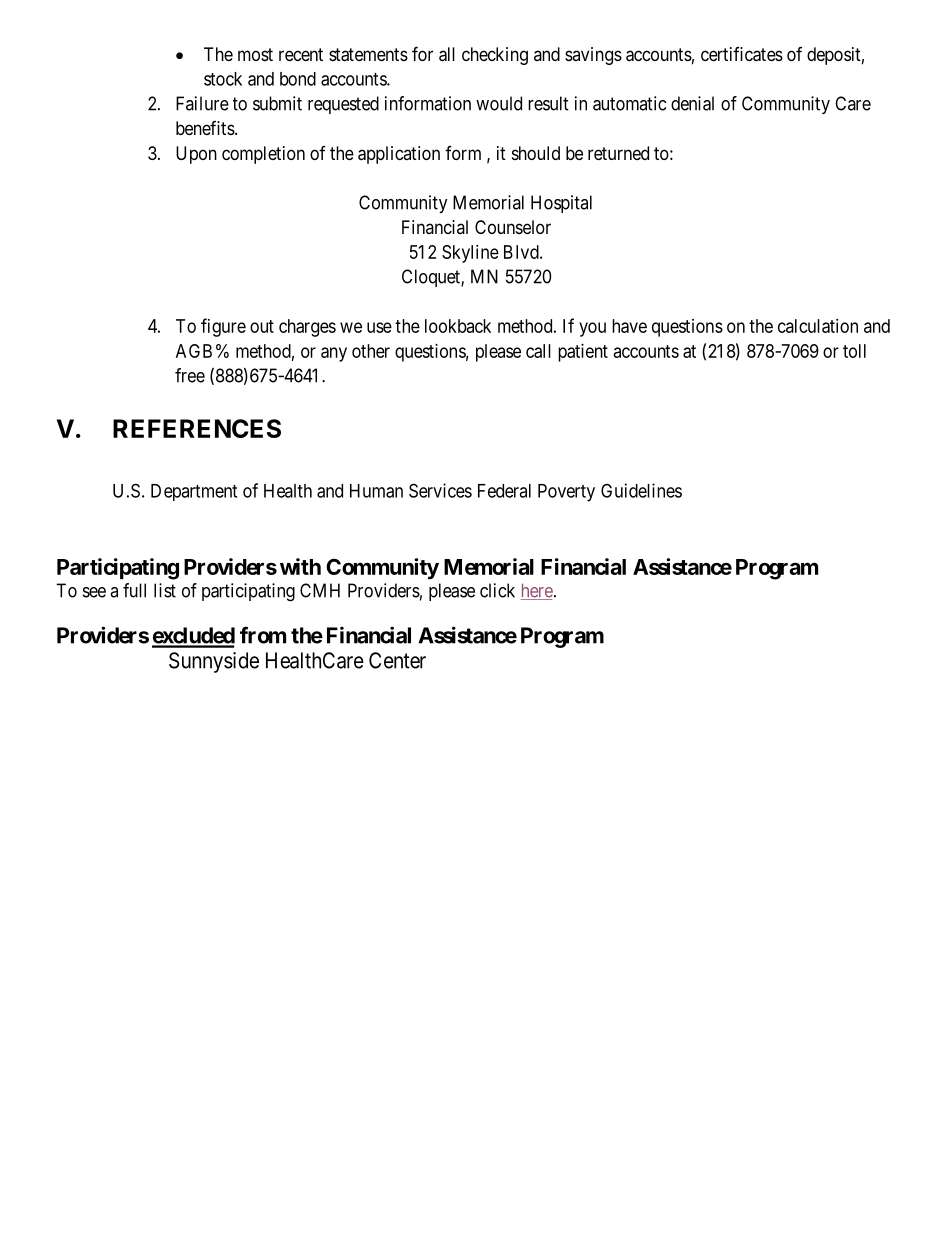 The image size is (952, 1233). Describe the element at coordinates (214, 662) in the screenshot. I see `Sunnyside` at that location.
